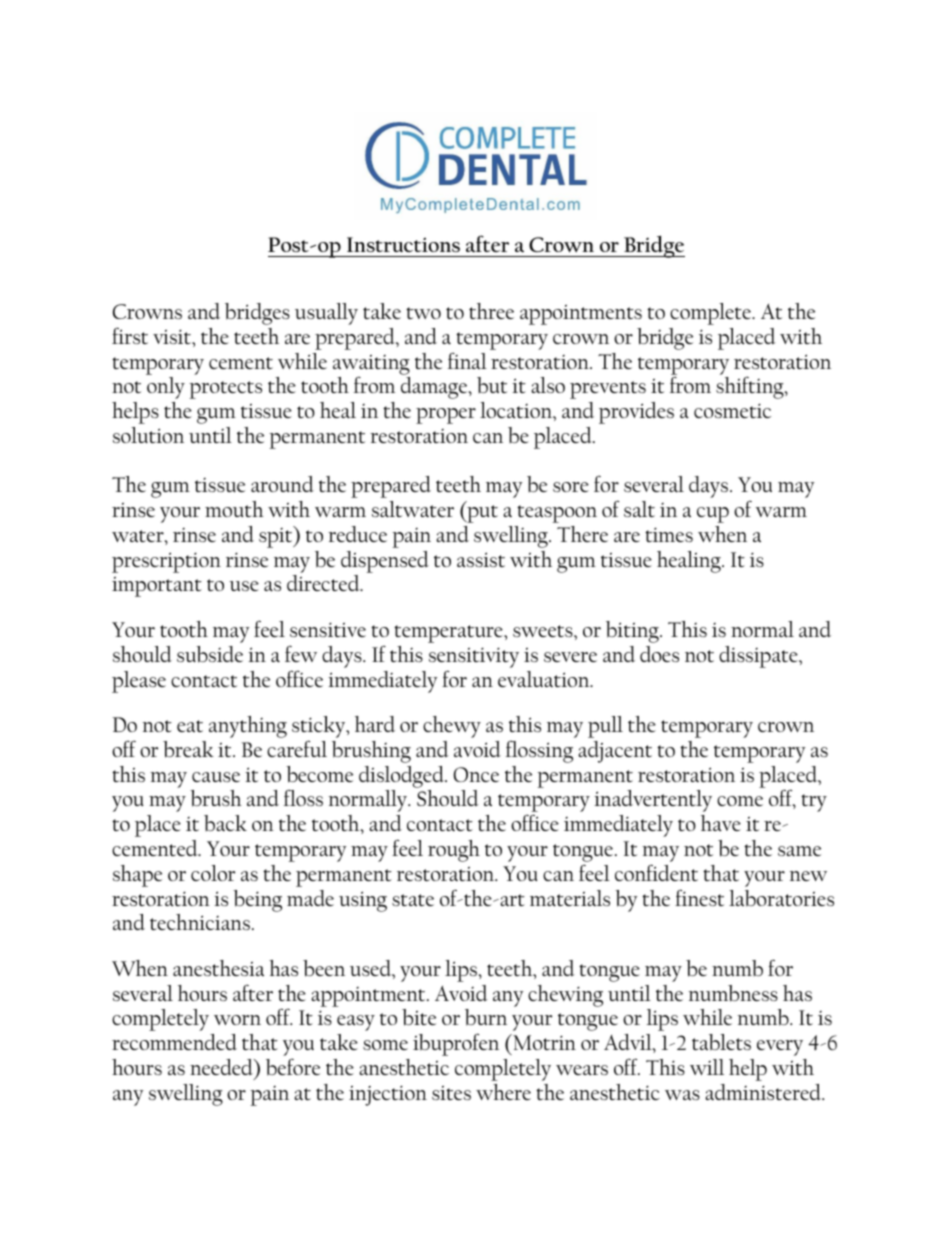 The width and height of the image is (952, 1233). What do you see at coordinates (491, 311) in the image?
I see `three` at bounding box center [491, 311].
